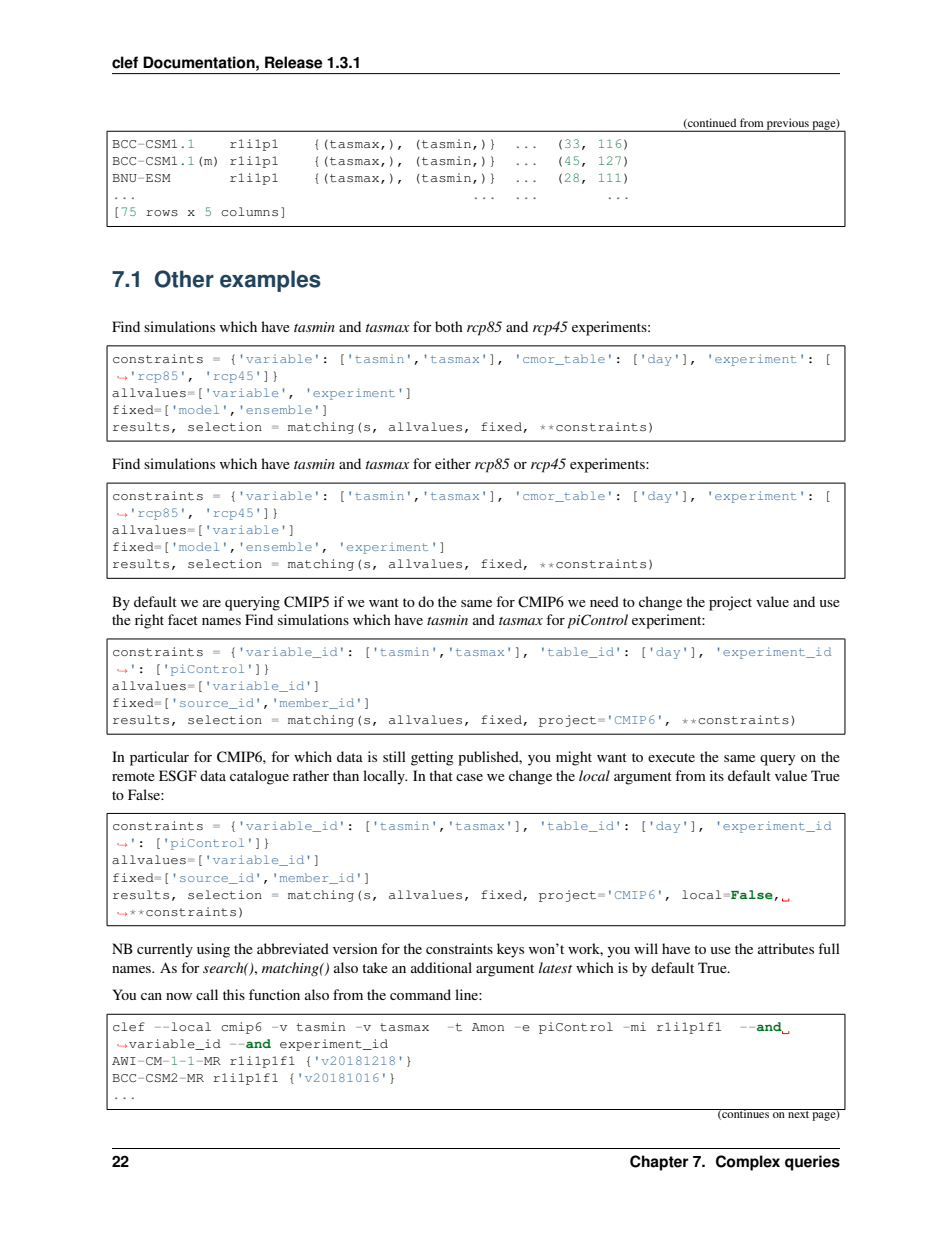  I want to click on keys, so click(510, 950).
